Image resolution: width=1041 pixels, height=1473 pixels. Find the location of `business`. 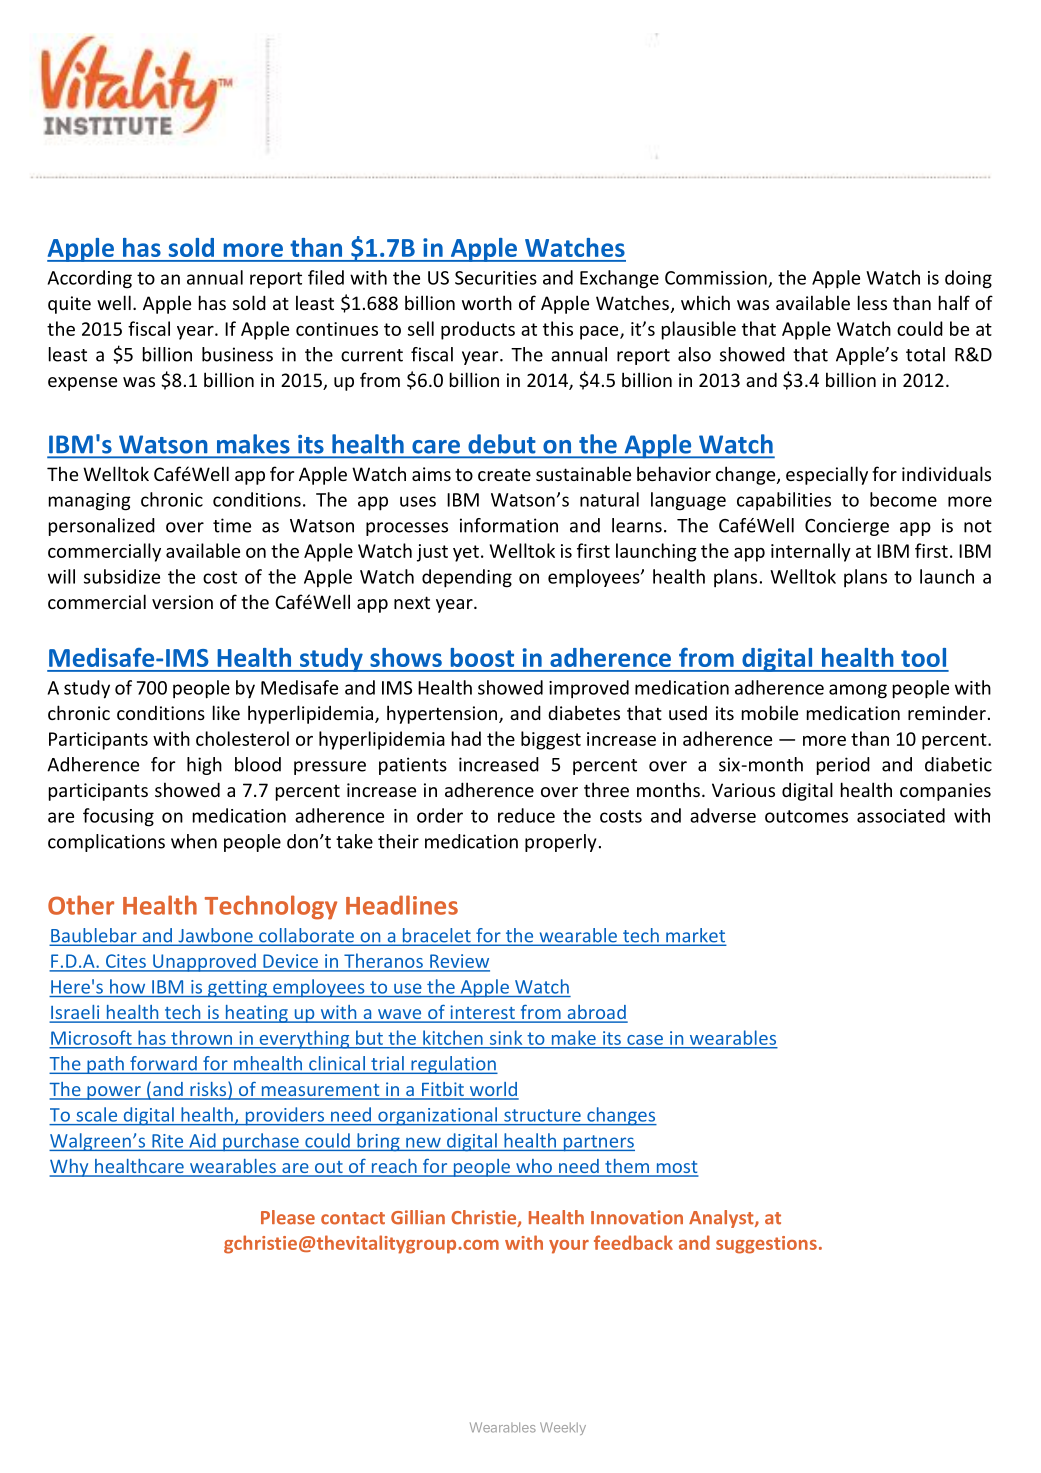

business is located at coordinates (237, 354).
